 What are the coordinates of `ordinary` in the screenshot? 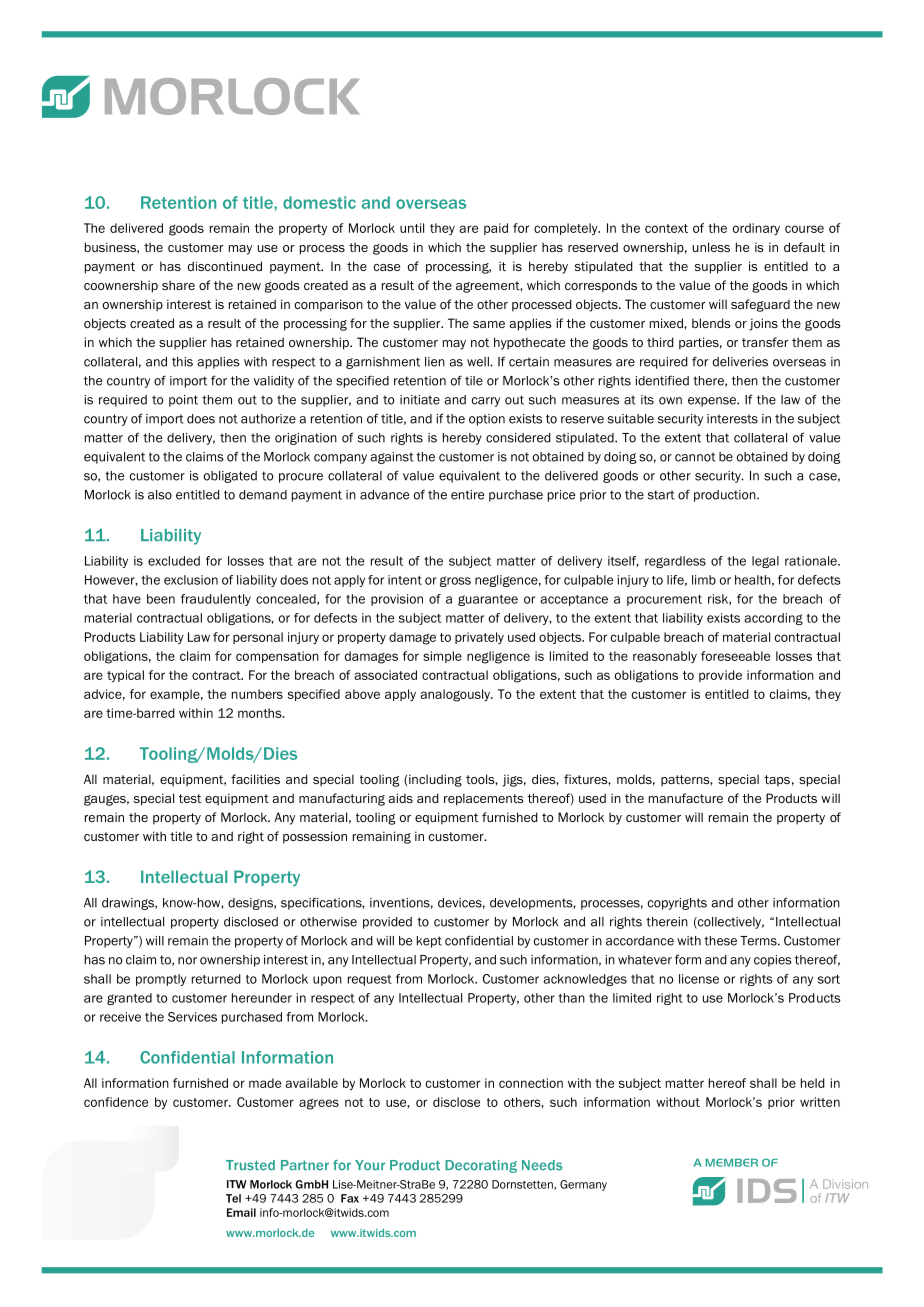 It's located at (756, 229).
